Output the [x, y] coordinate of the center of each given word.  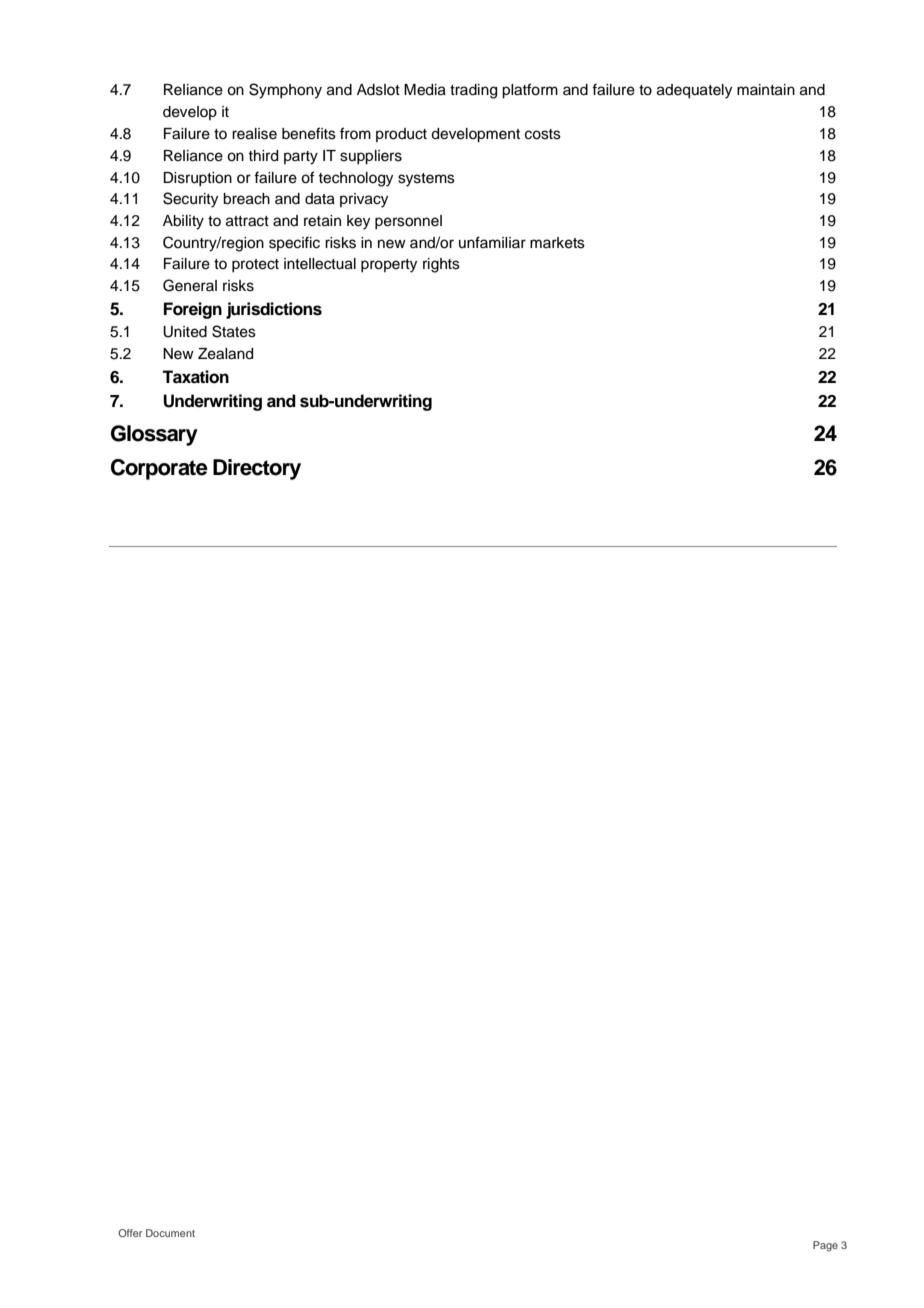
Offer [130, 1233]
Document [170, 1233]
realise [254, 134]
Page [825, 1246]
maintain [766, 90]
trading [473, 91]
